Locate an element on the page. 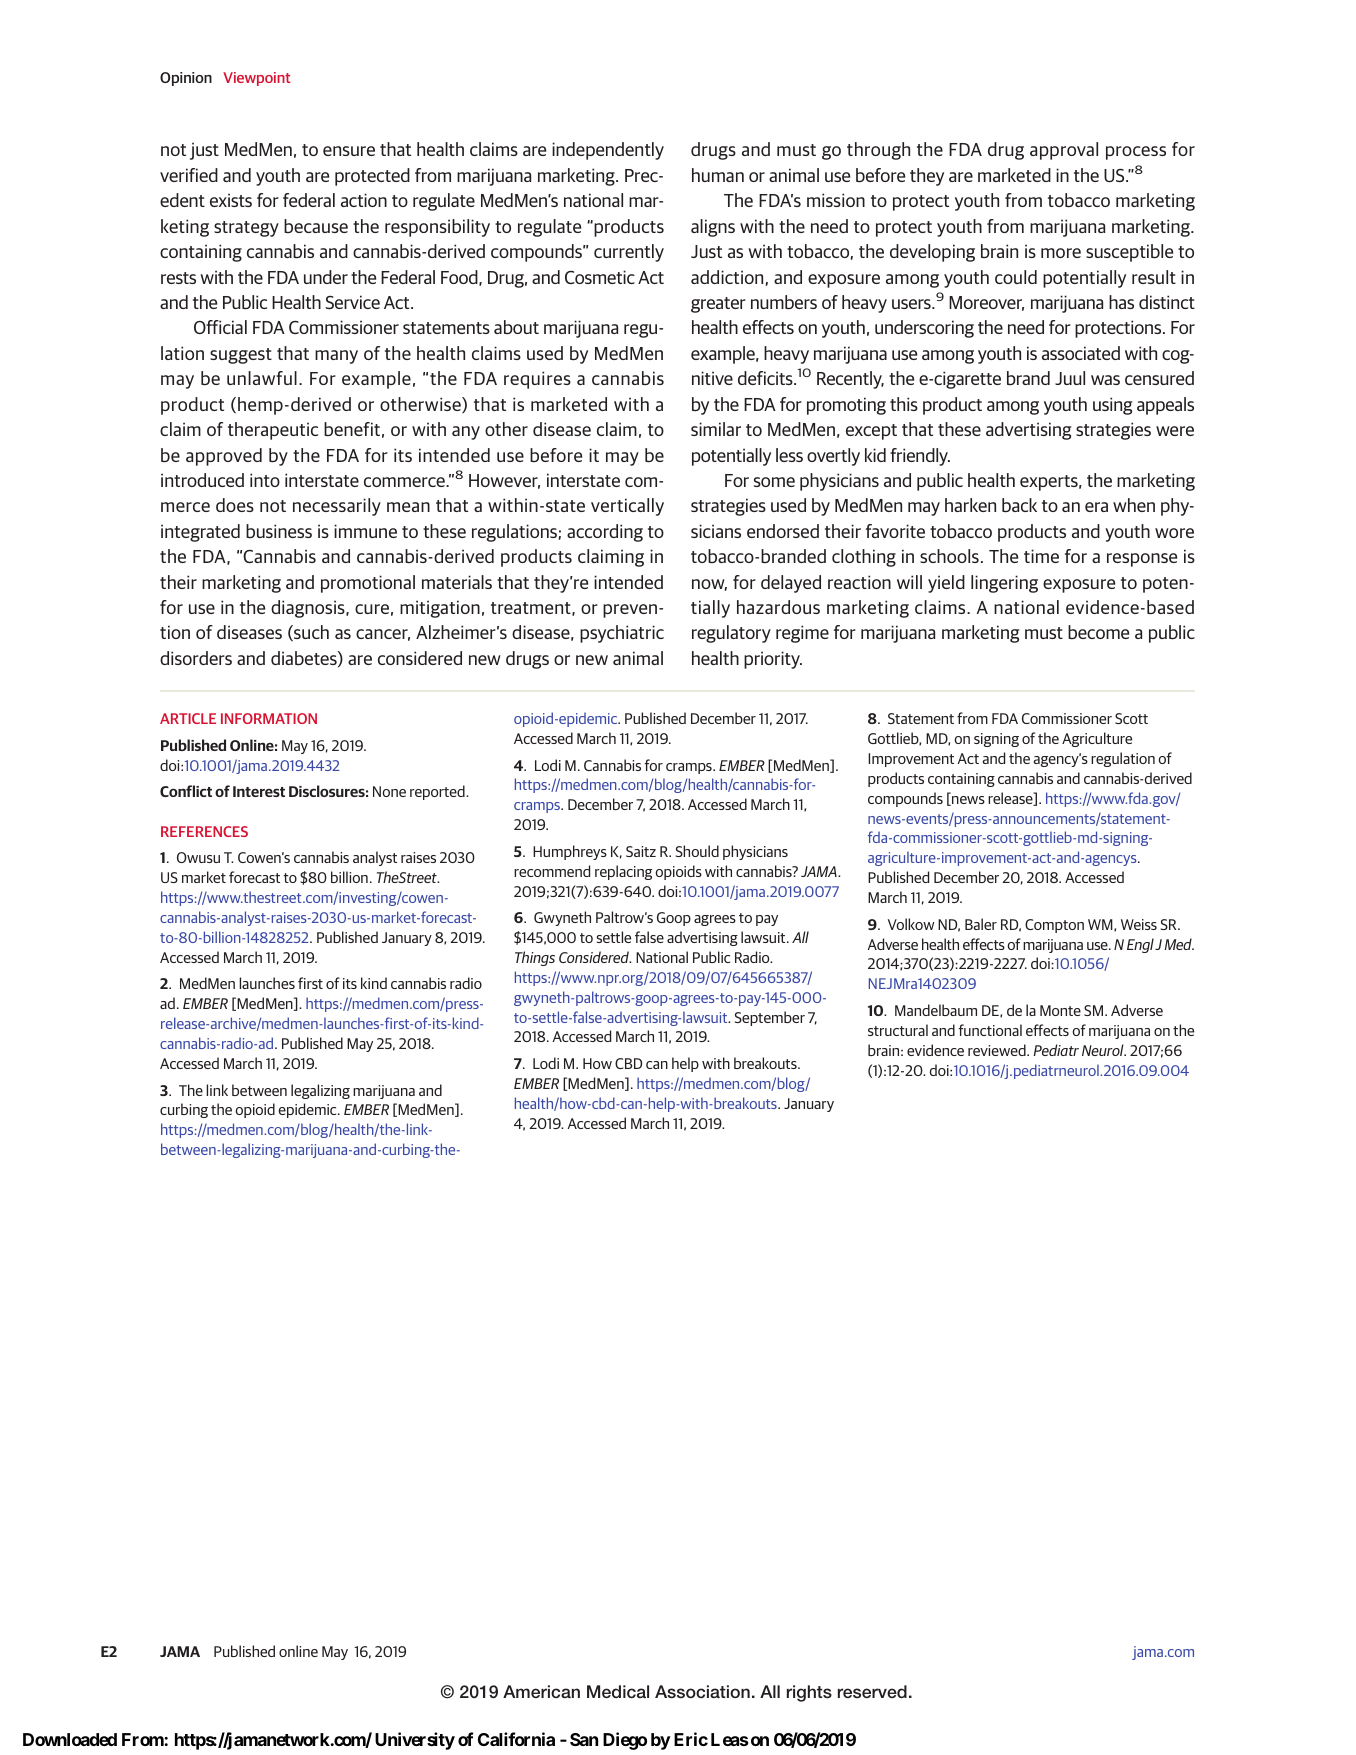 The width and height of the document is (1356, 1755). reviewed is located at coordinates (998, 1050).
